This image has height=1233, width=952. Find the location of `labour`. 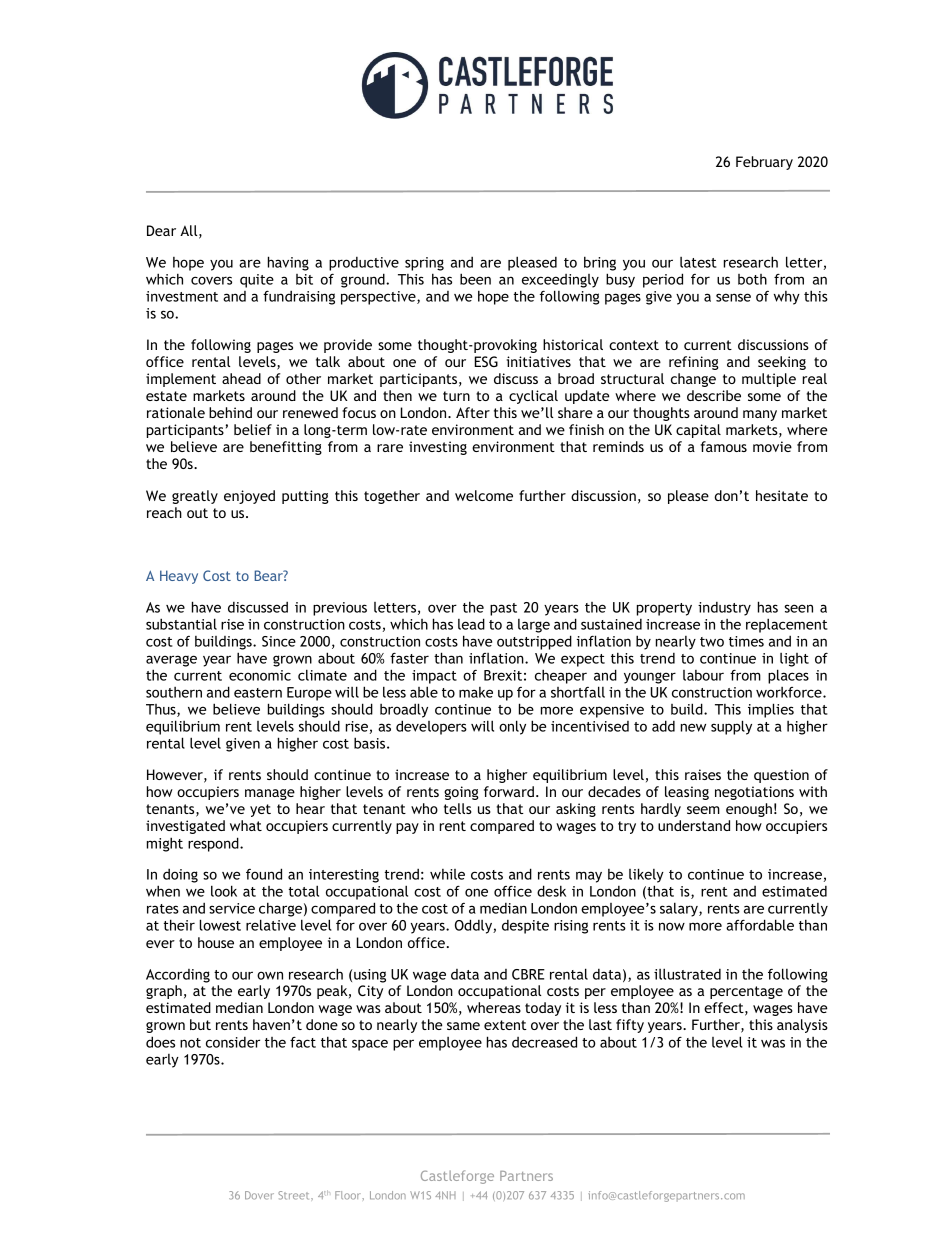

labour is located at coordinates (703, 675).
